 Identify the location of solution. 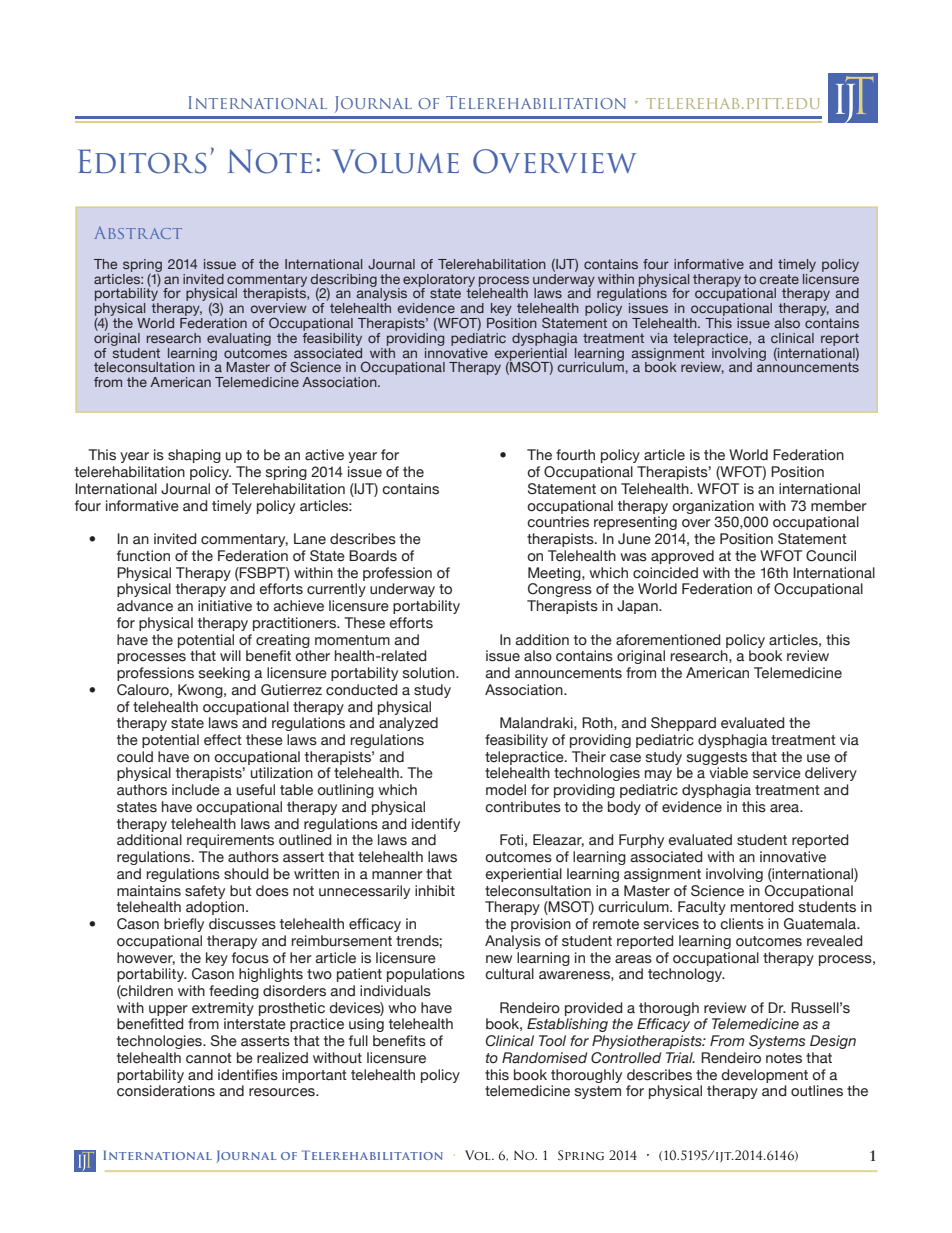
(430, 673).
